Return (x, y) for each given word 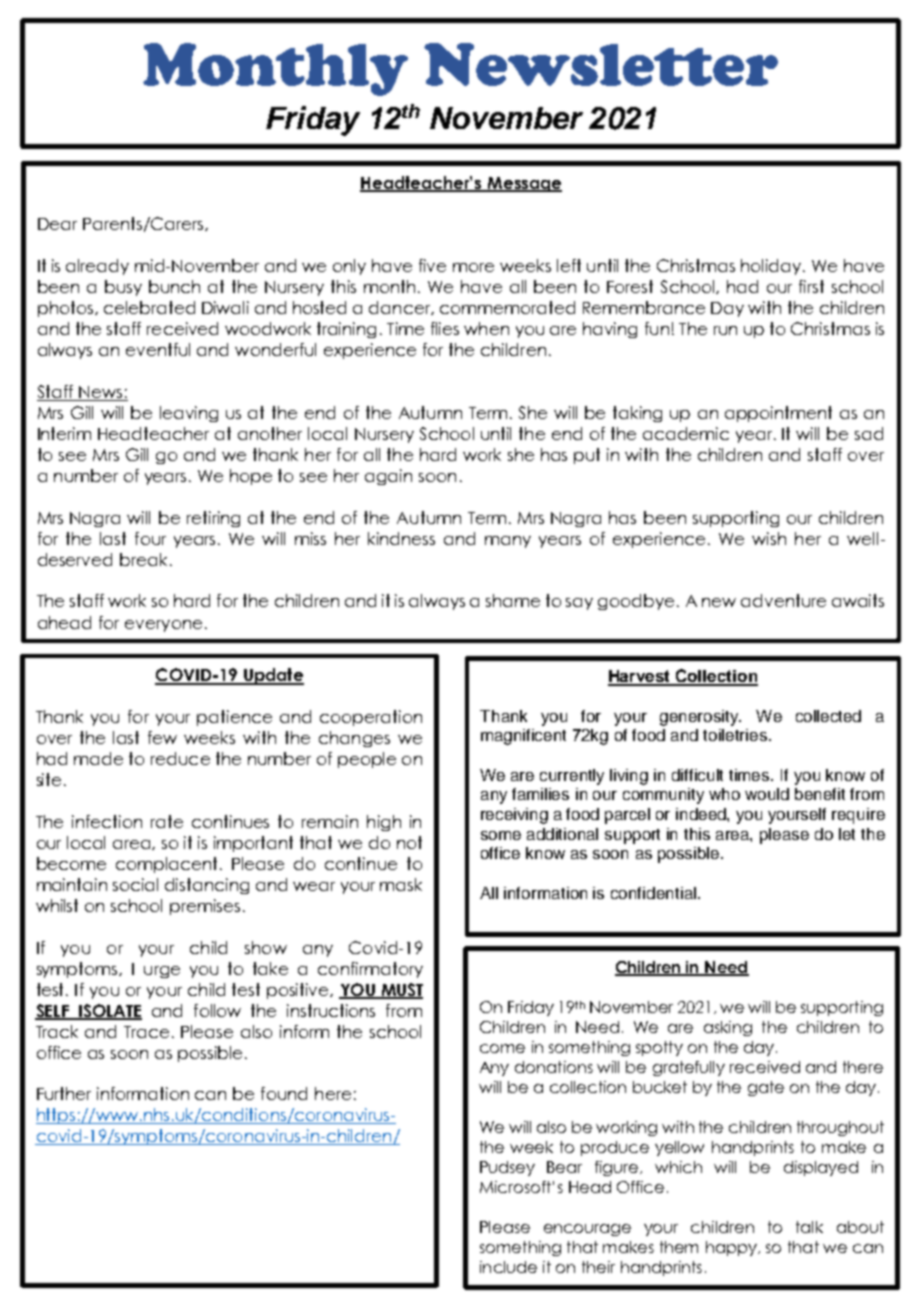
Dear (57, 224)
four (150, 538)
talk (809, 1227)
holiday (772, 267)
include (508, 1267)
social (135, 884)
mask (401, 884)
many (508, 542)
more (473, 267)
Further (64, 1093)
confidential (653, 893)
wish (769, 538)
